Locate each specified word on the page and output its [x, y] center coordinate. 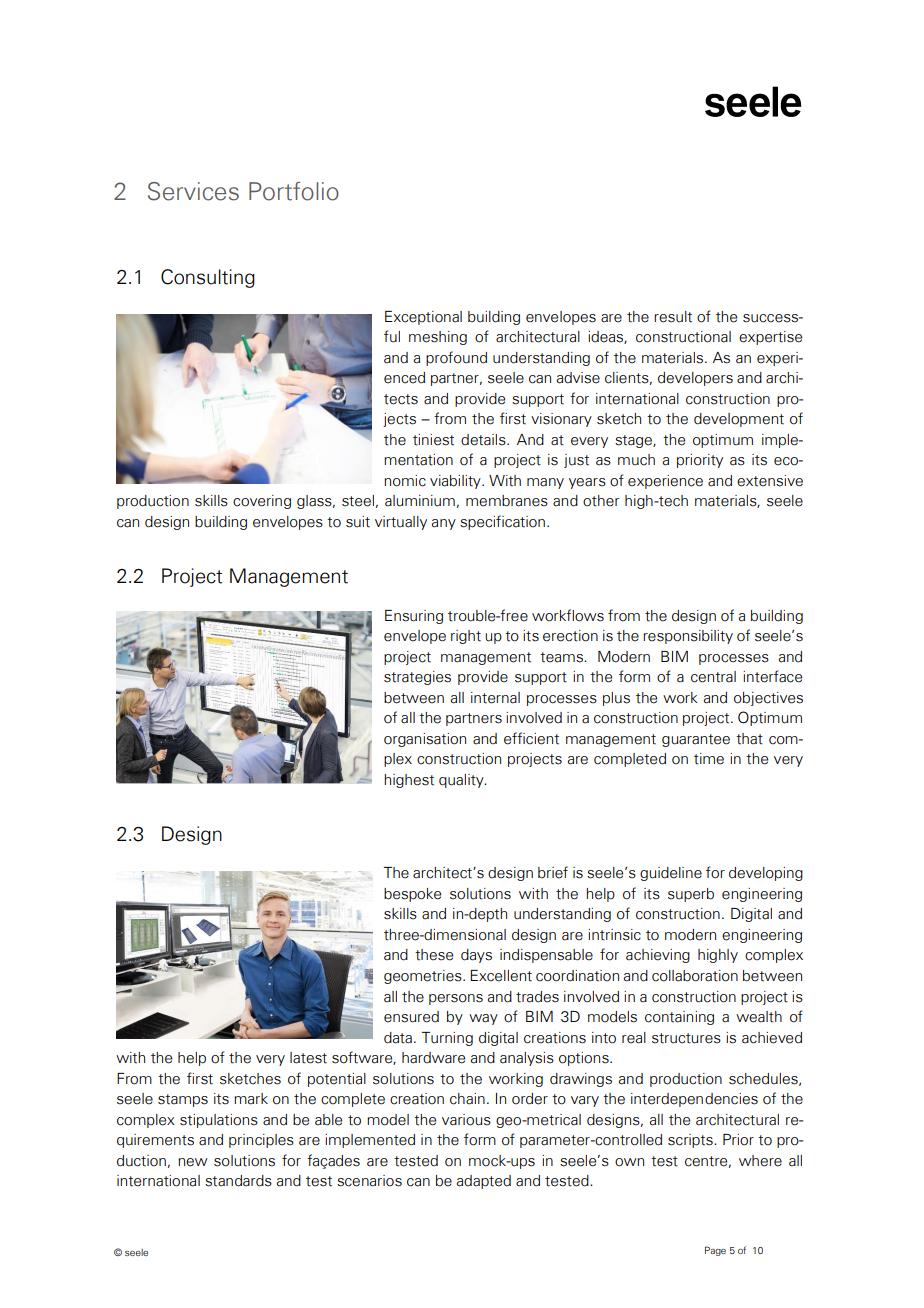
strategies [417, 678]
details [484, 440]
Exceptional [423, 318]
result [673, 317]
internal [495, 698]
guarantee [696, 740]
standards [238, 1181]
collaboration [695, 976]
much [636, 460]
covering [262, 502]
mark [251, 1099]
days [476, 956]
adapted [484, 1182]
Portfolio [294, 191]
